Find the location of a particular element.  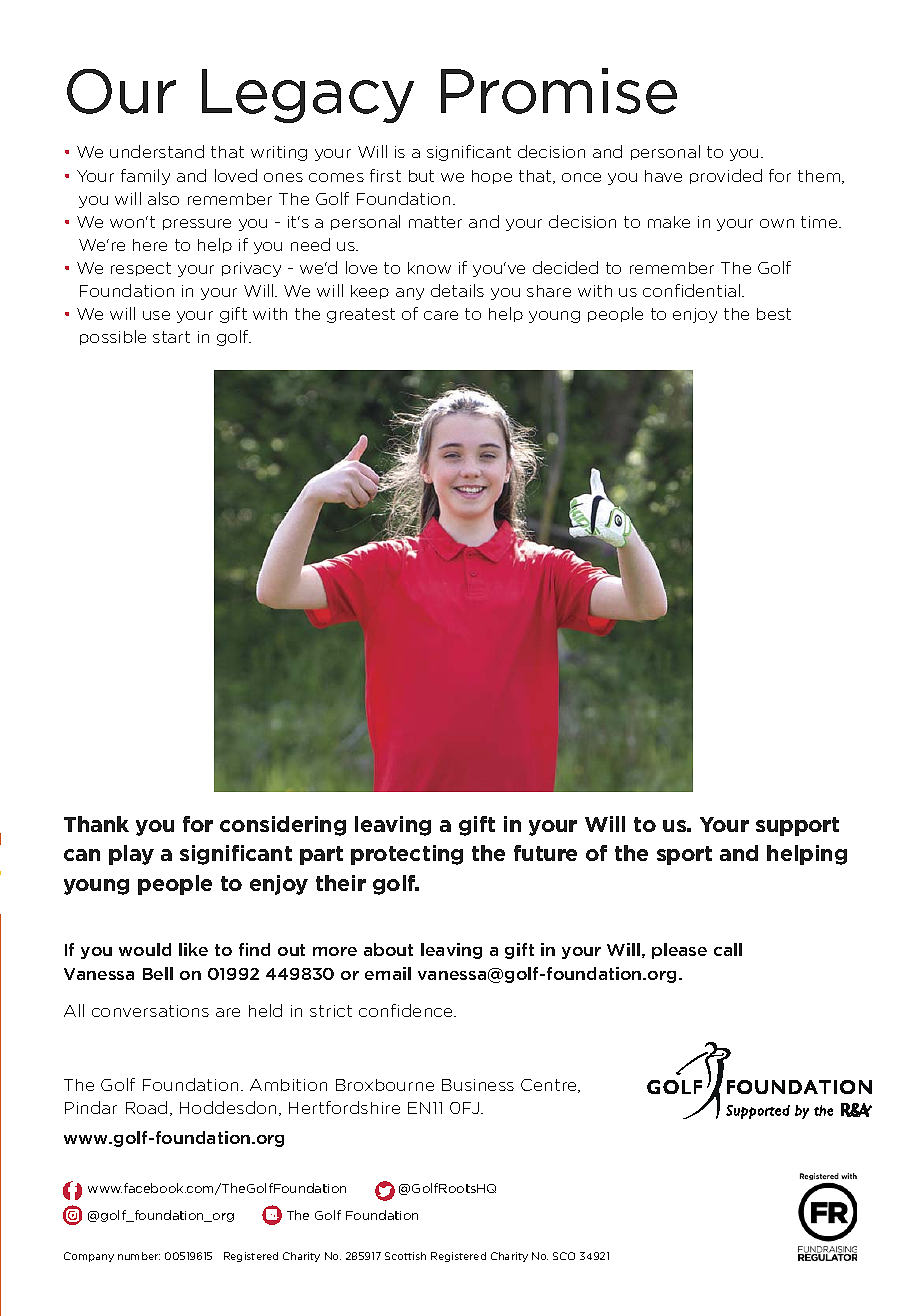

but is located at coordinates (421, 176).
